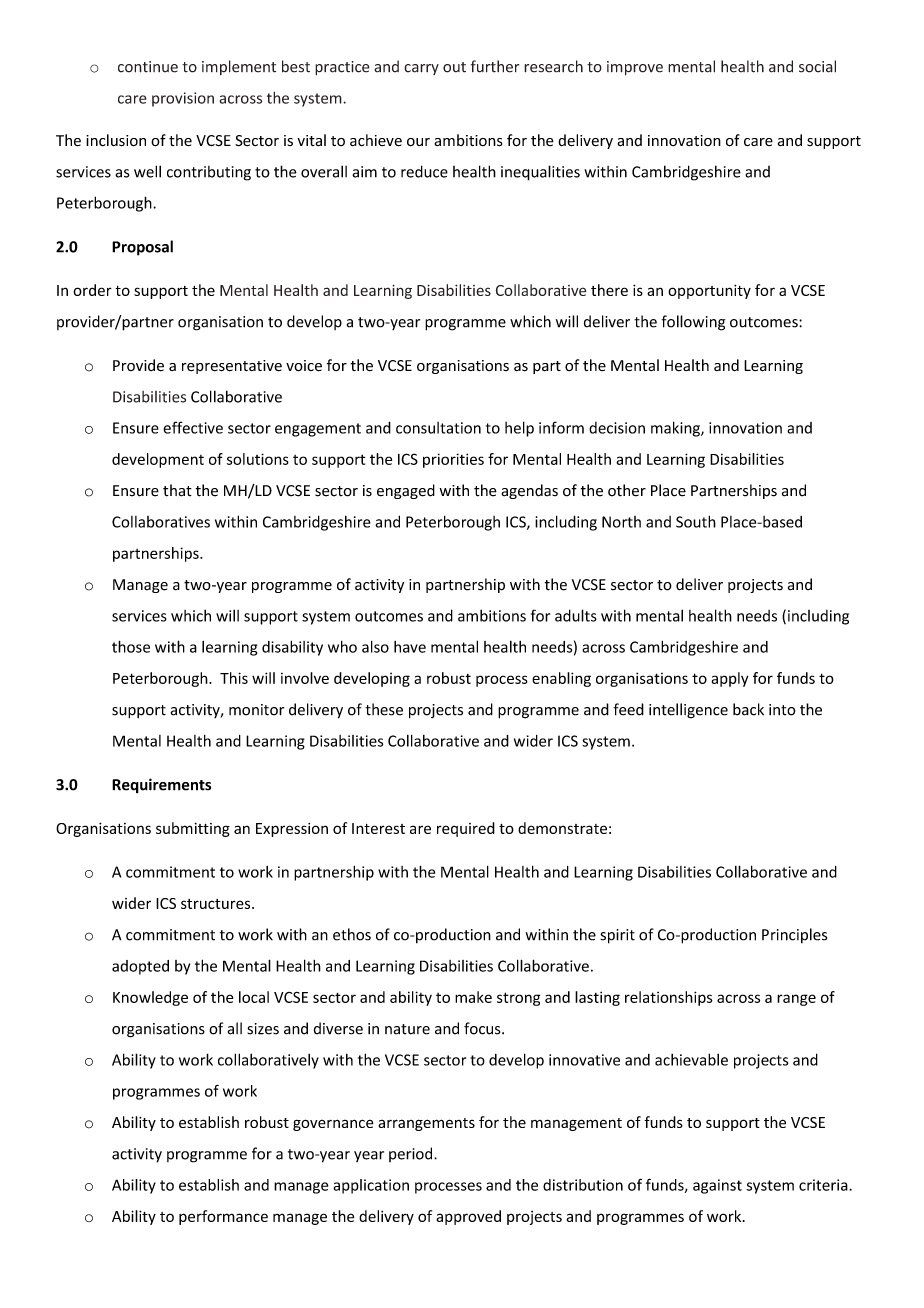 The height and width of the screenshot is (1308, 924). What do you see at coordinates (794, 935) in the screenshot?
I see `Principles` at bounding box center [794, 935].
